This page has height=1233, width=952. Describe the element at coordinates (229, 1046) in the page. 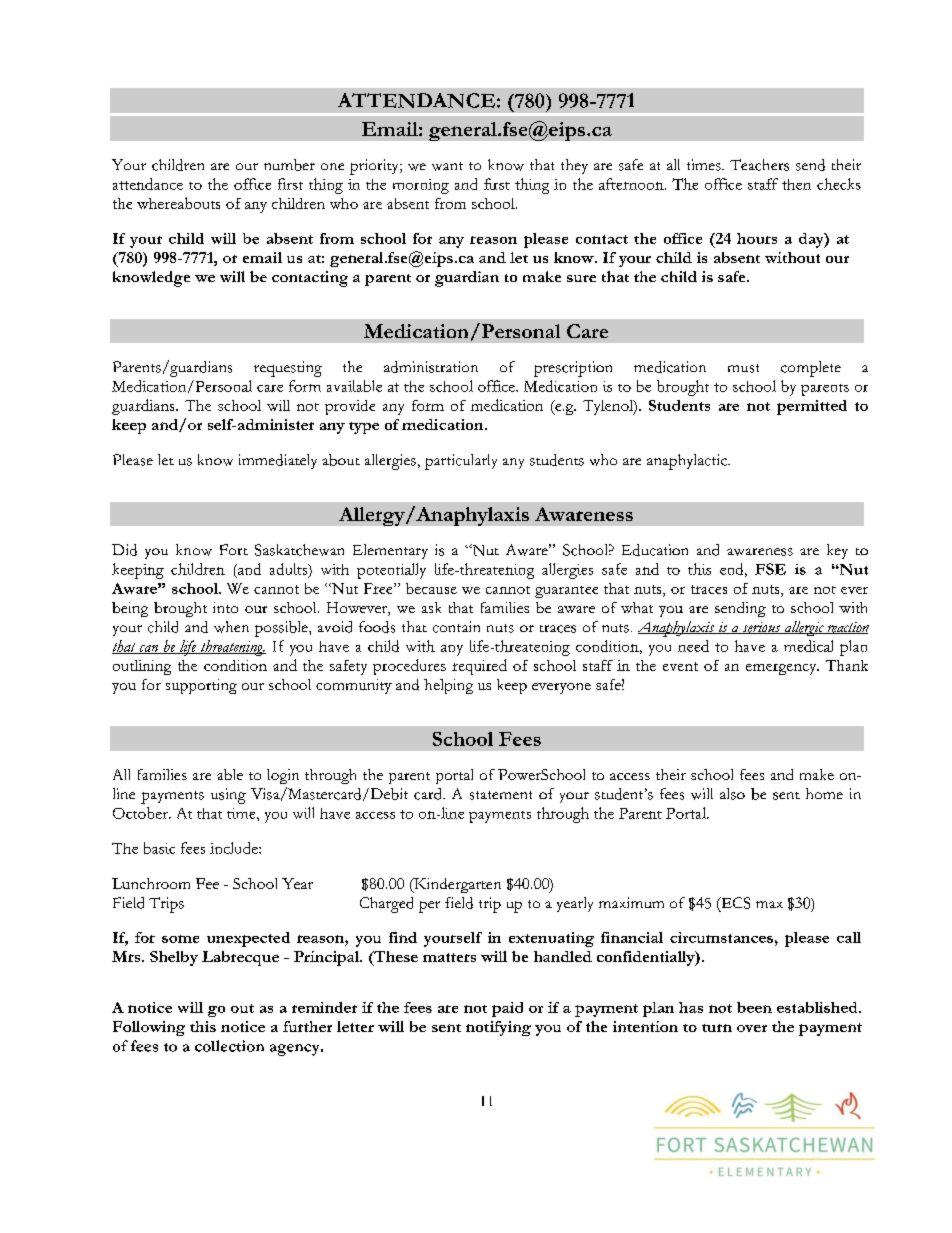

I see `collection` at that location.
